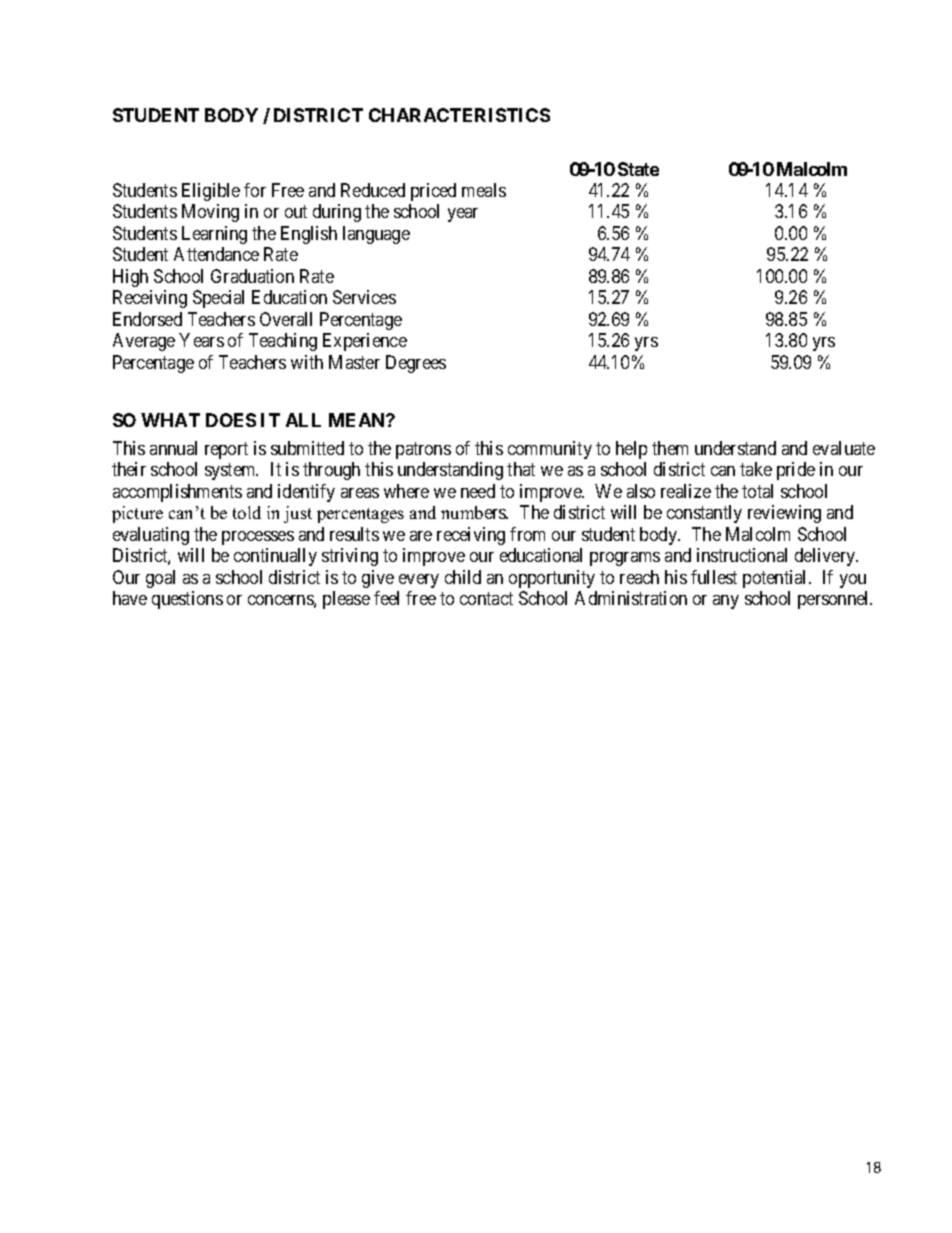 The width and height of the screenshot is (952, 1233). I want to click on State, so click(638, 169).
